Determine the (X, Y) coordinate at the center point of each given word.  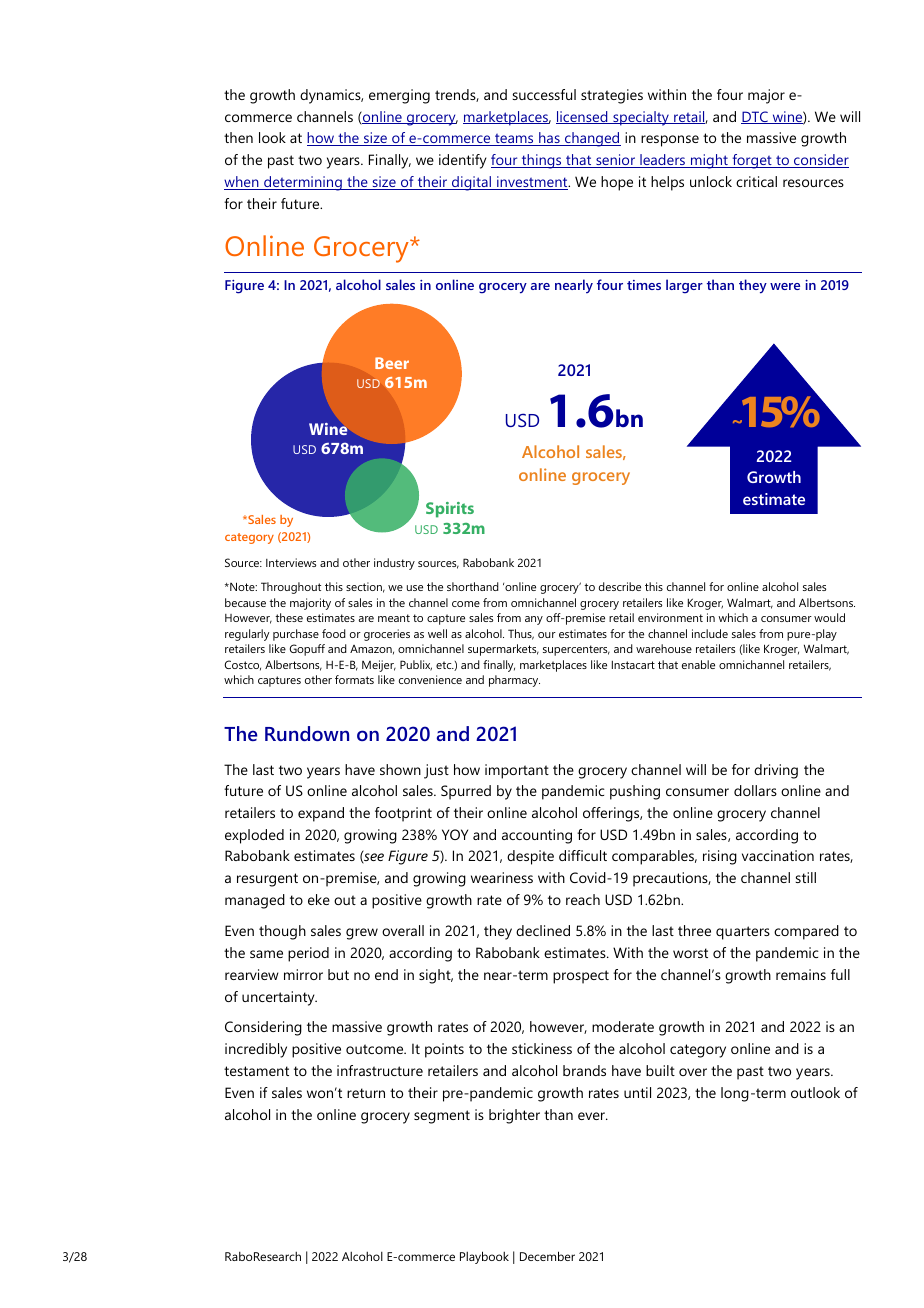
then (238, 137)
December (547, 1256)
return (366, 1093)
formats (354, 679)
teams (514, 140)
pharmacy (514, 681)
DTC (755, 117)
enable (698, 664)
